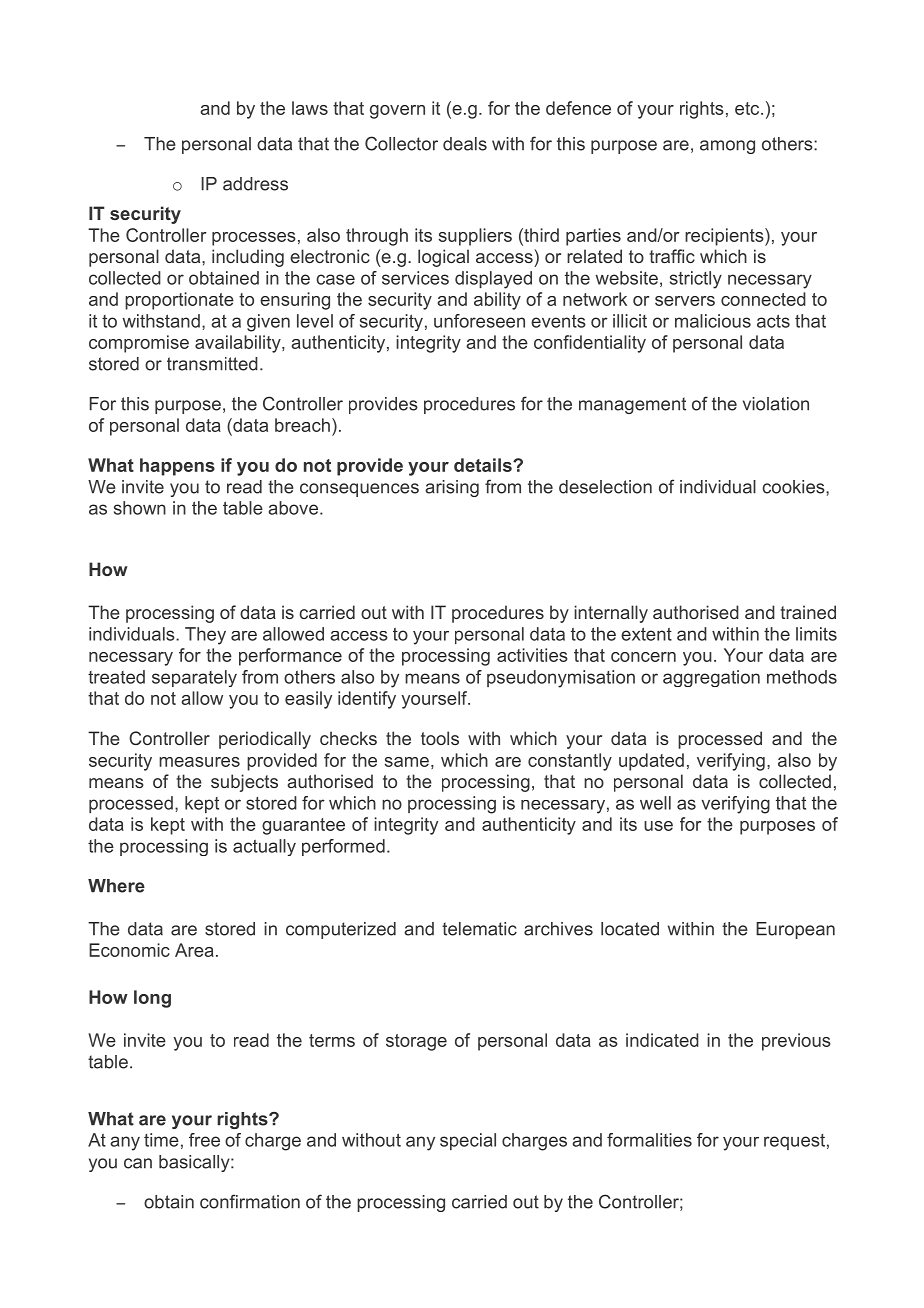 This screenshot has height=1308, width=924. I want to click on free, so click(204, 1140).
